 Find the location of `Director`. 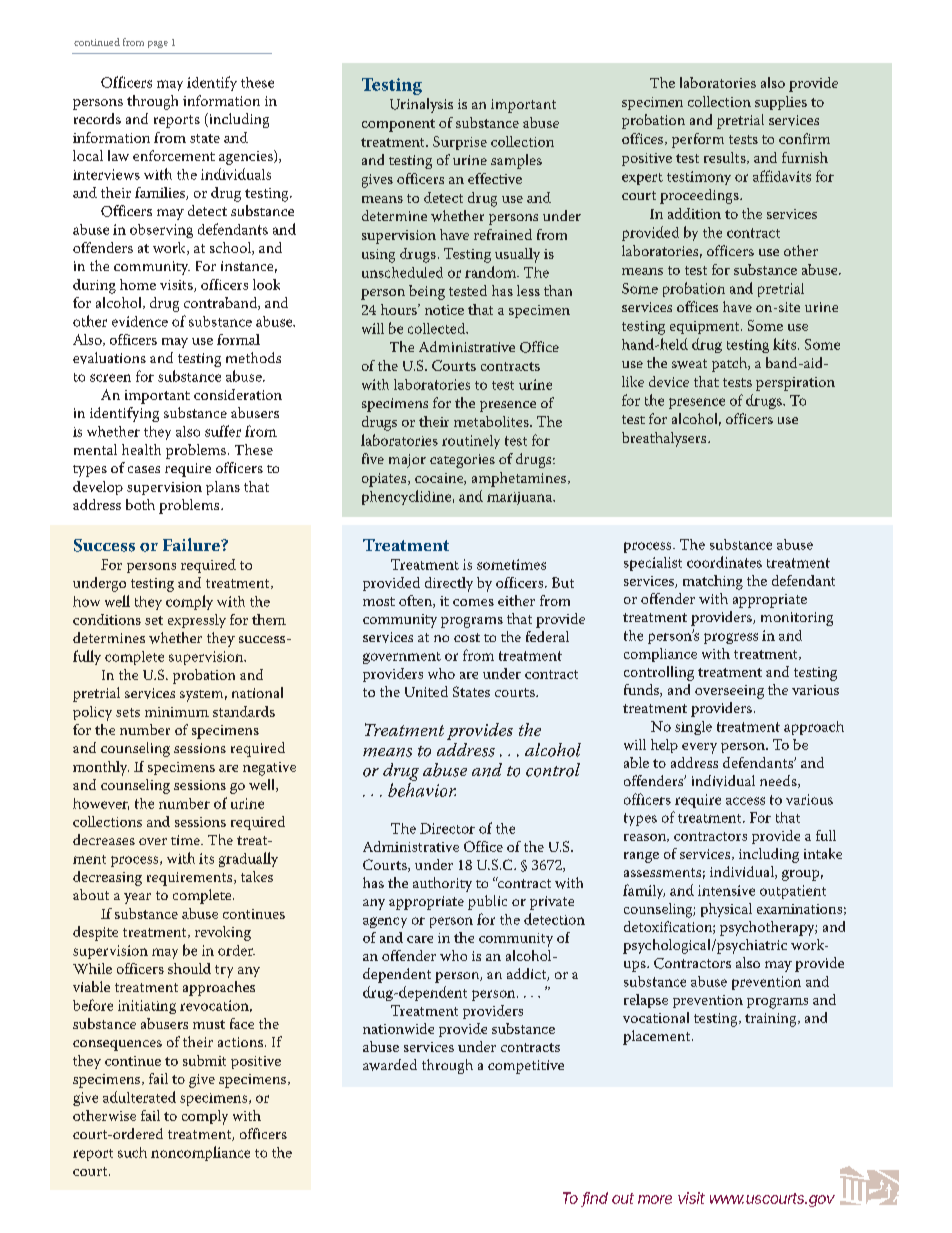

Director is located at coordinates (447, 828).
